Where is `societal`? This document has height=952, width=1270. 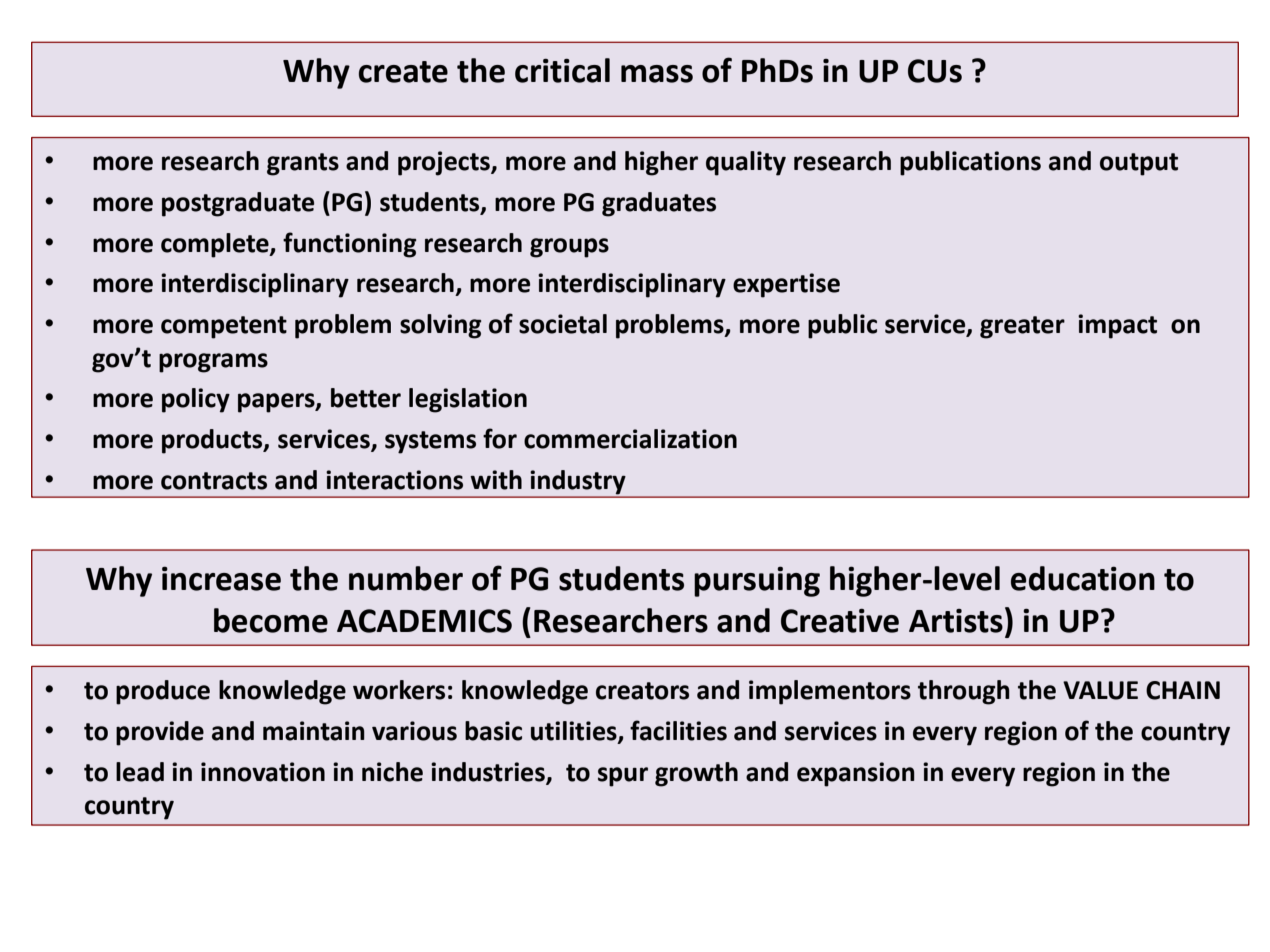
societal is located at coordinates (563, 324).
